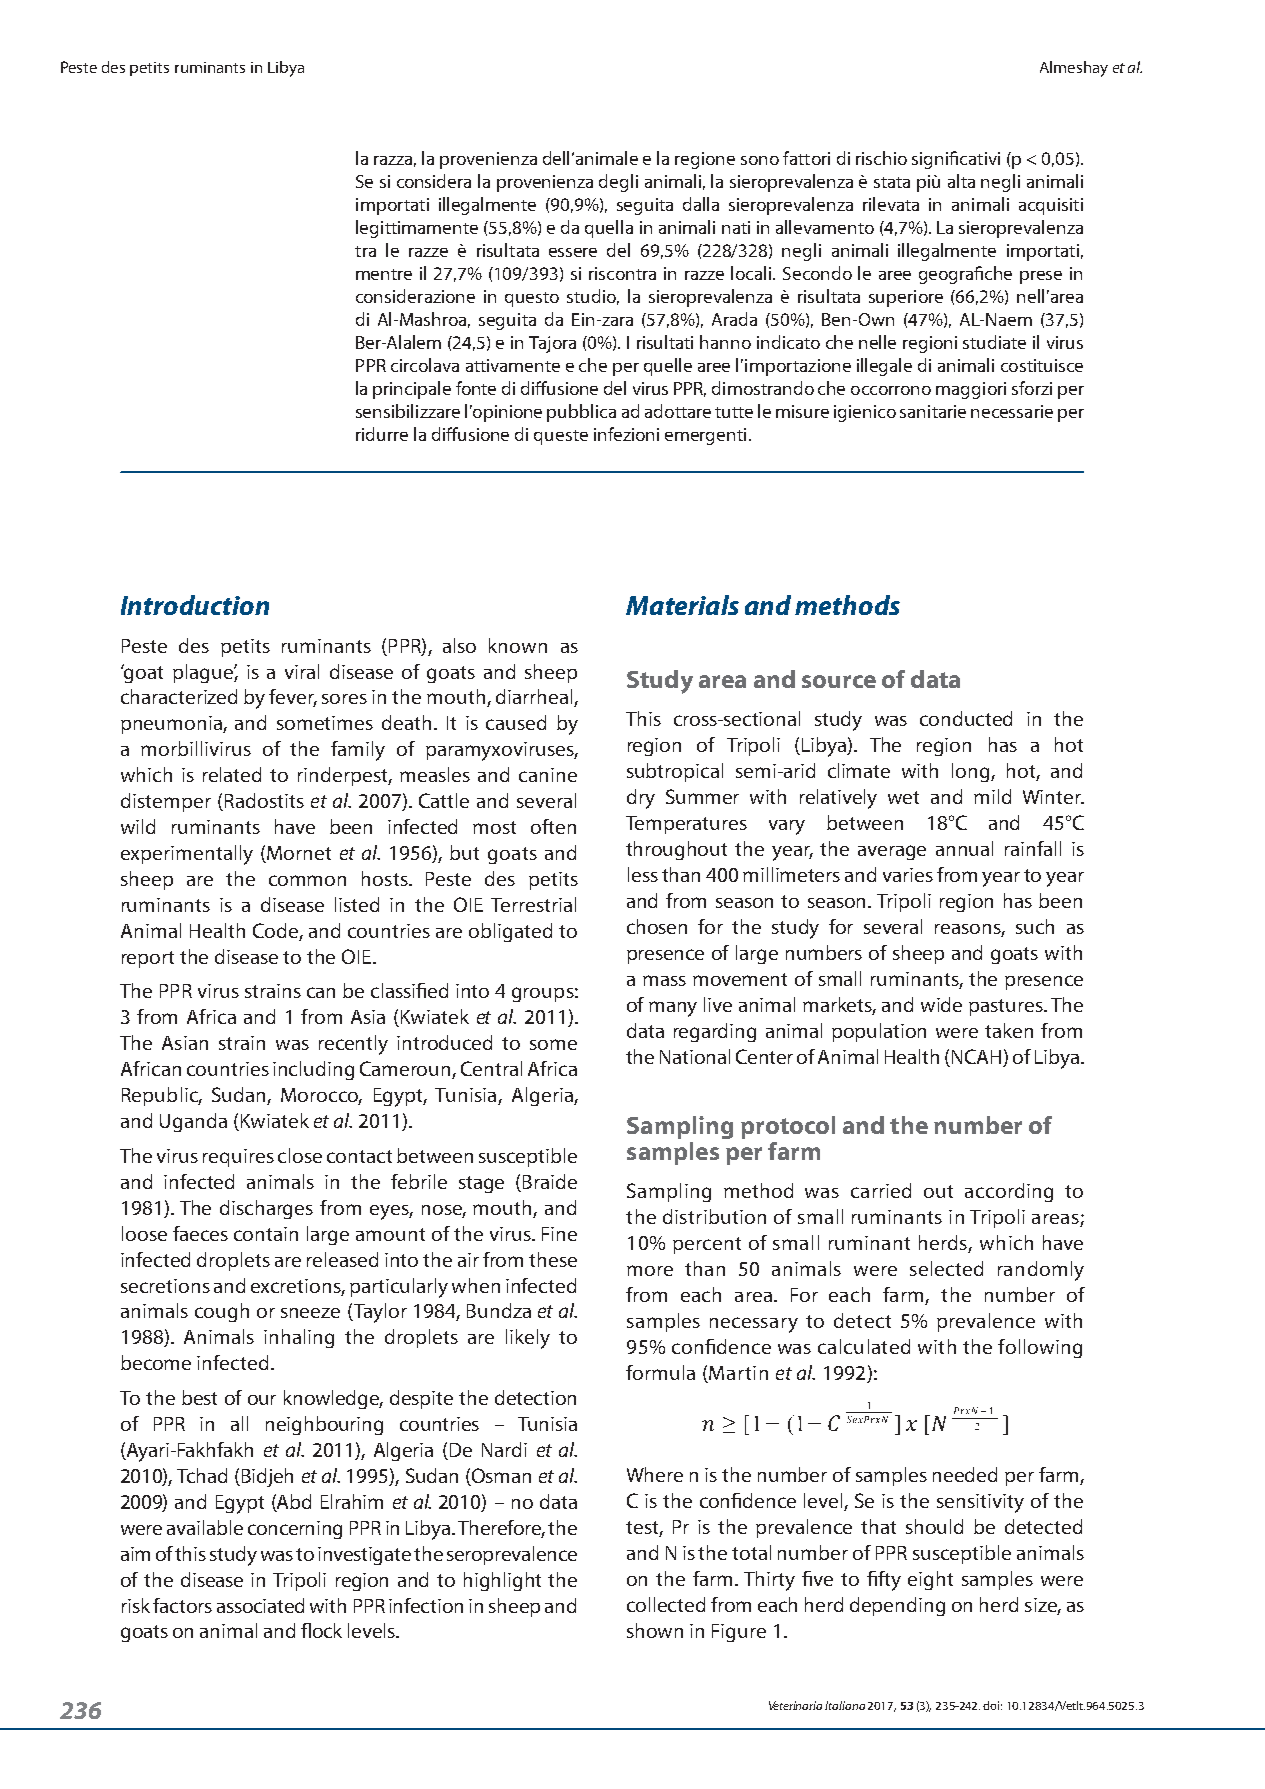 This image has width=1265, height=1789. I want to click on degli, so click(618, 183).
